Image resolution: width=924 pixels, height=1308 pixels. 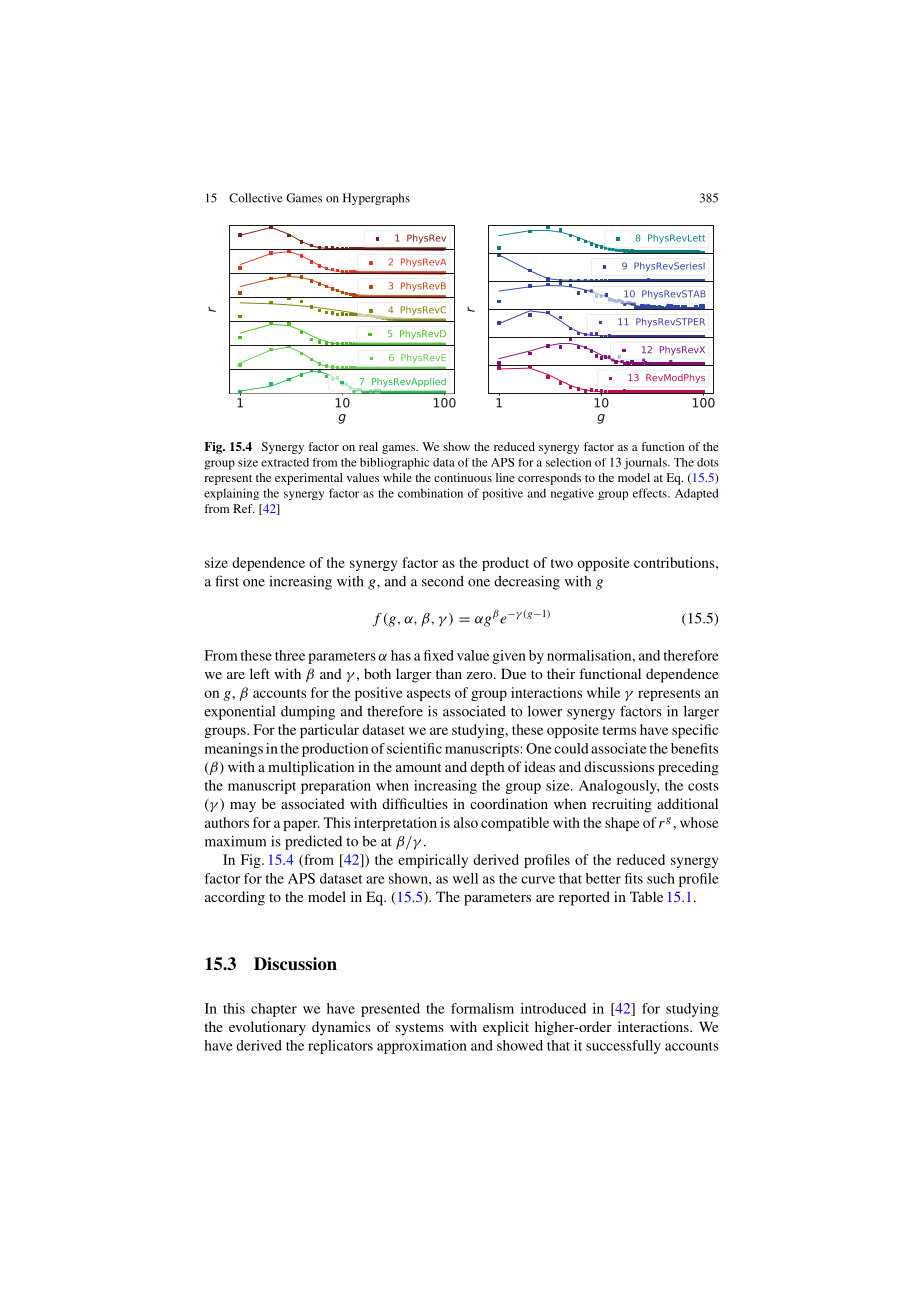 What do you see at coordinates (368, 446) in the image?
I see `real` at bounding box center [368, 446].
